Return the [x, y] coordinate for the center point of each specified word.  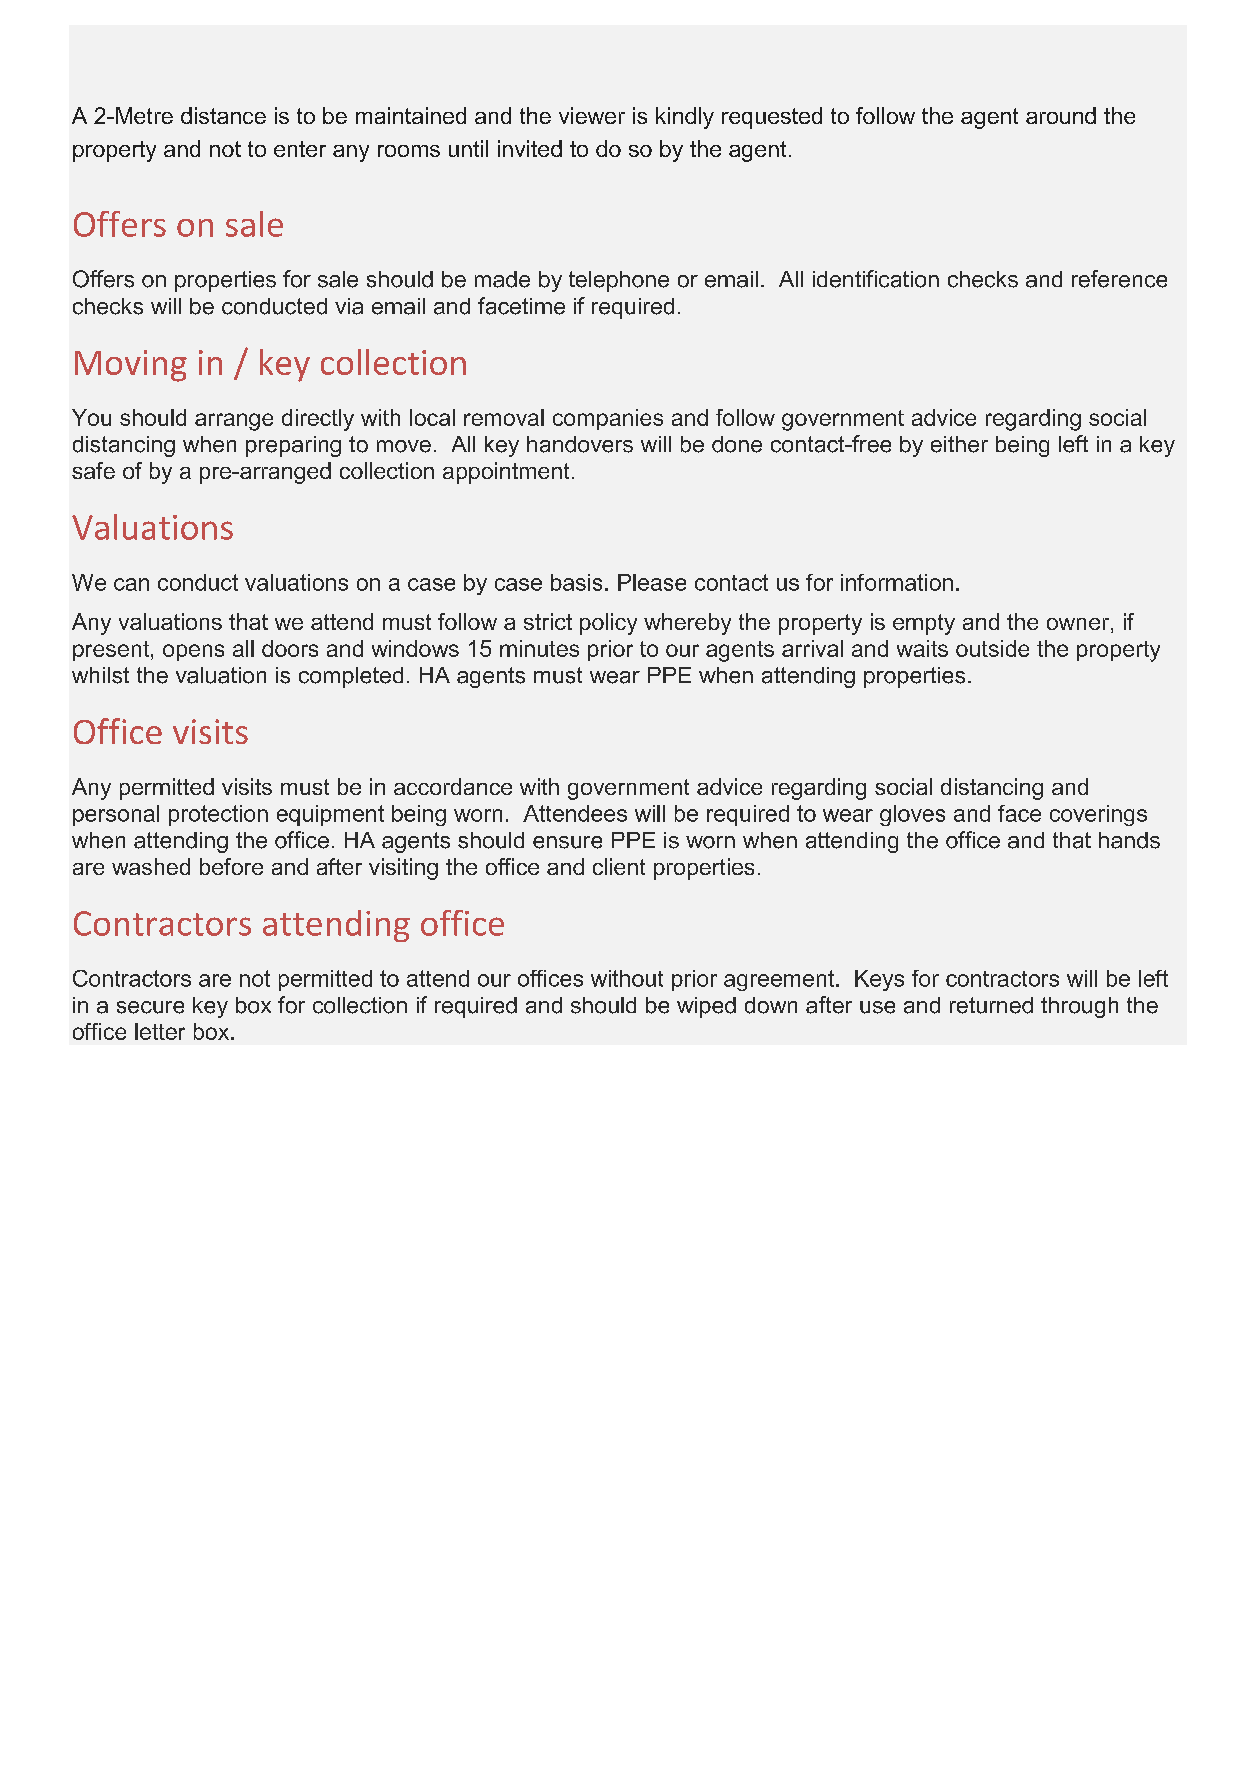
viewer [592, 115]
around [1061, 115]
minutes [539, 648]
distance [223, 115]
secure [150, 1007]
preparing [293, 446]
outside [992, 648]
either [959, 444]
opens [193, 652]
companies [608, 419]
